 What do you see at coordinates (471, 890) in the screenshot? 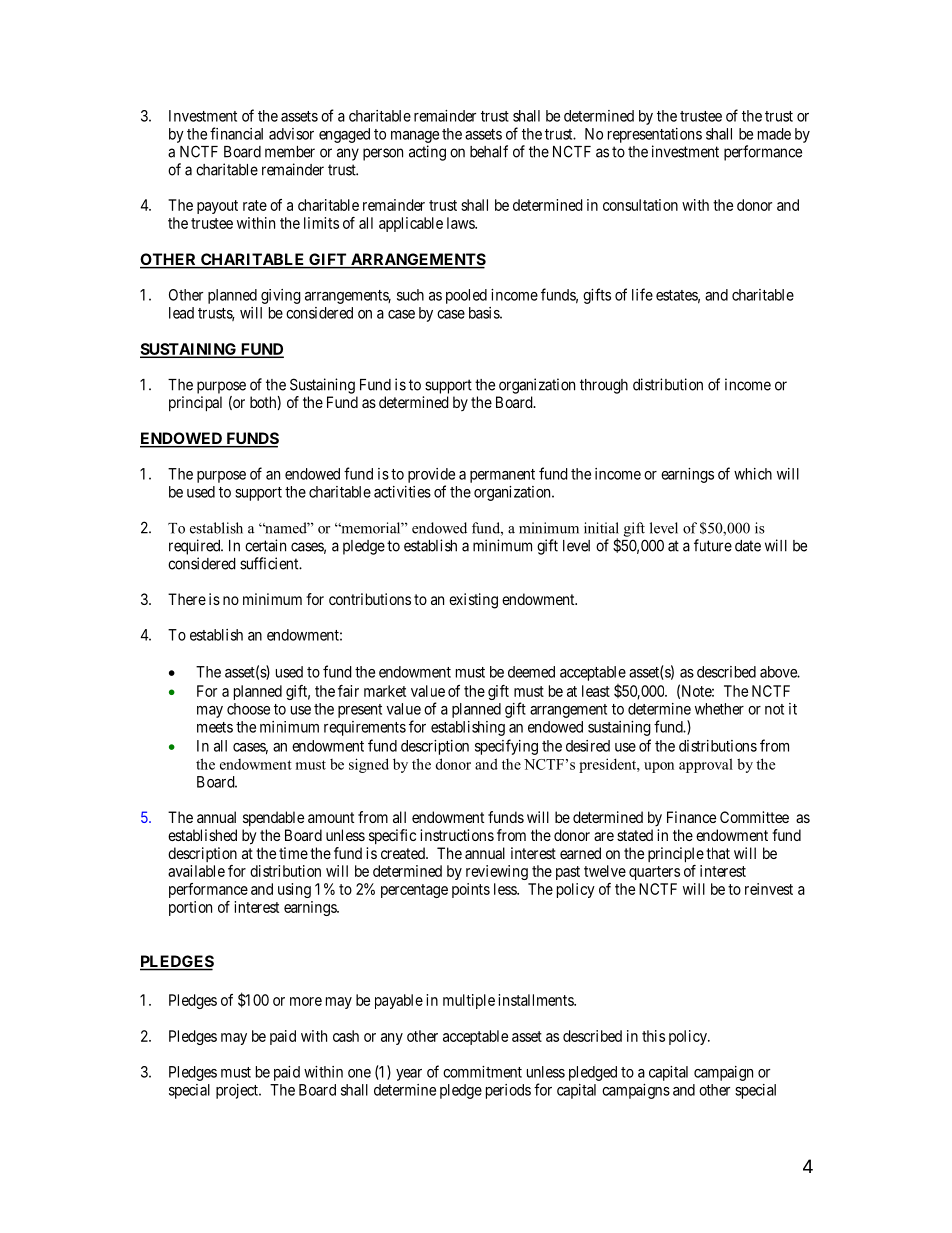
I see `points` at bounding box center [471, 890].
